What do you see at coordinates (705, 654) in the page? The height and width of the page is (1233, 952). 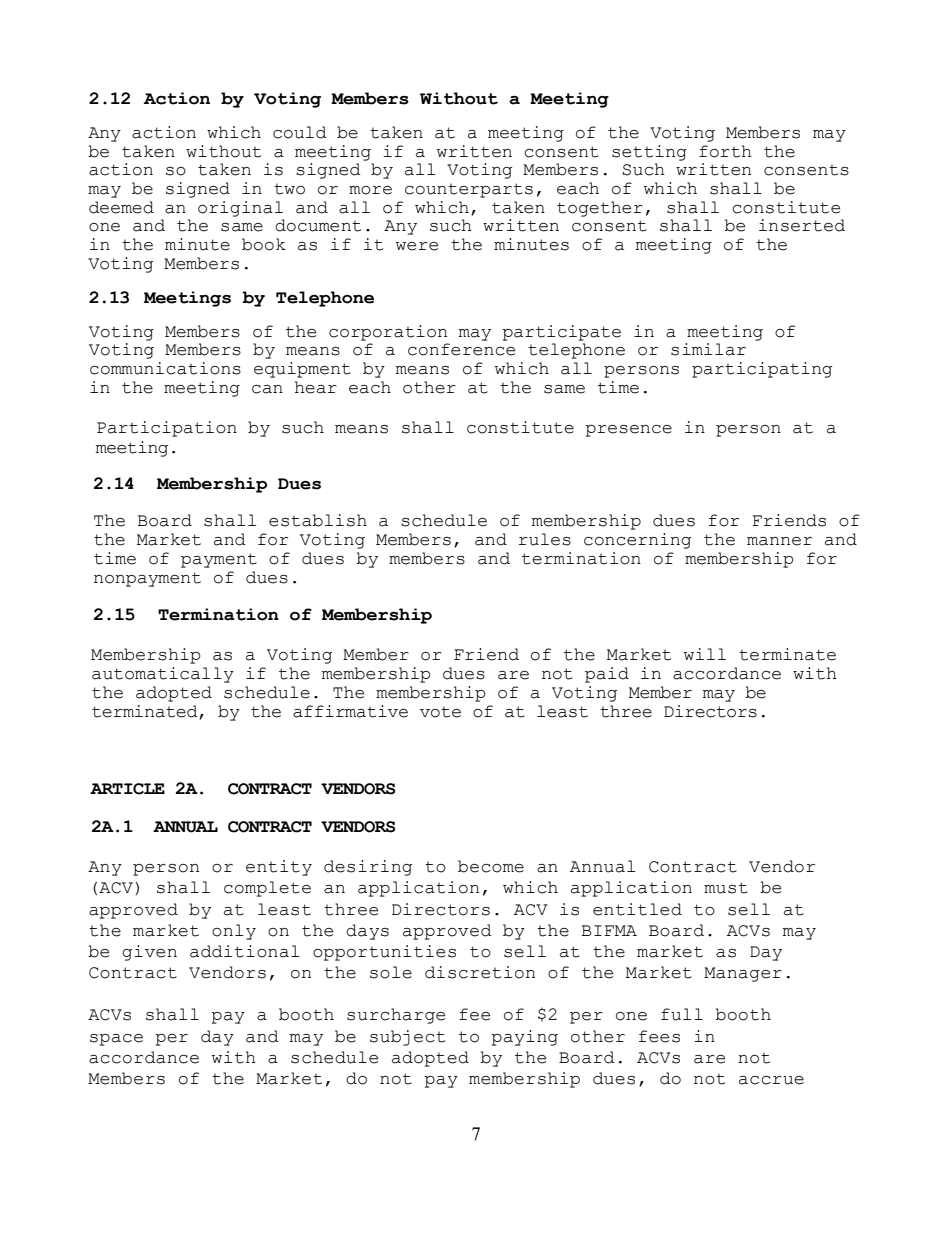 I see `will` at bounding box center [705, 654].
